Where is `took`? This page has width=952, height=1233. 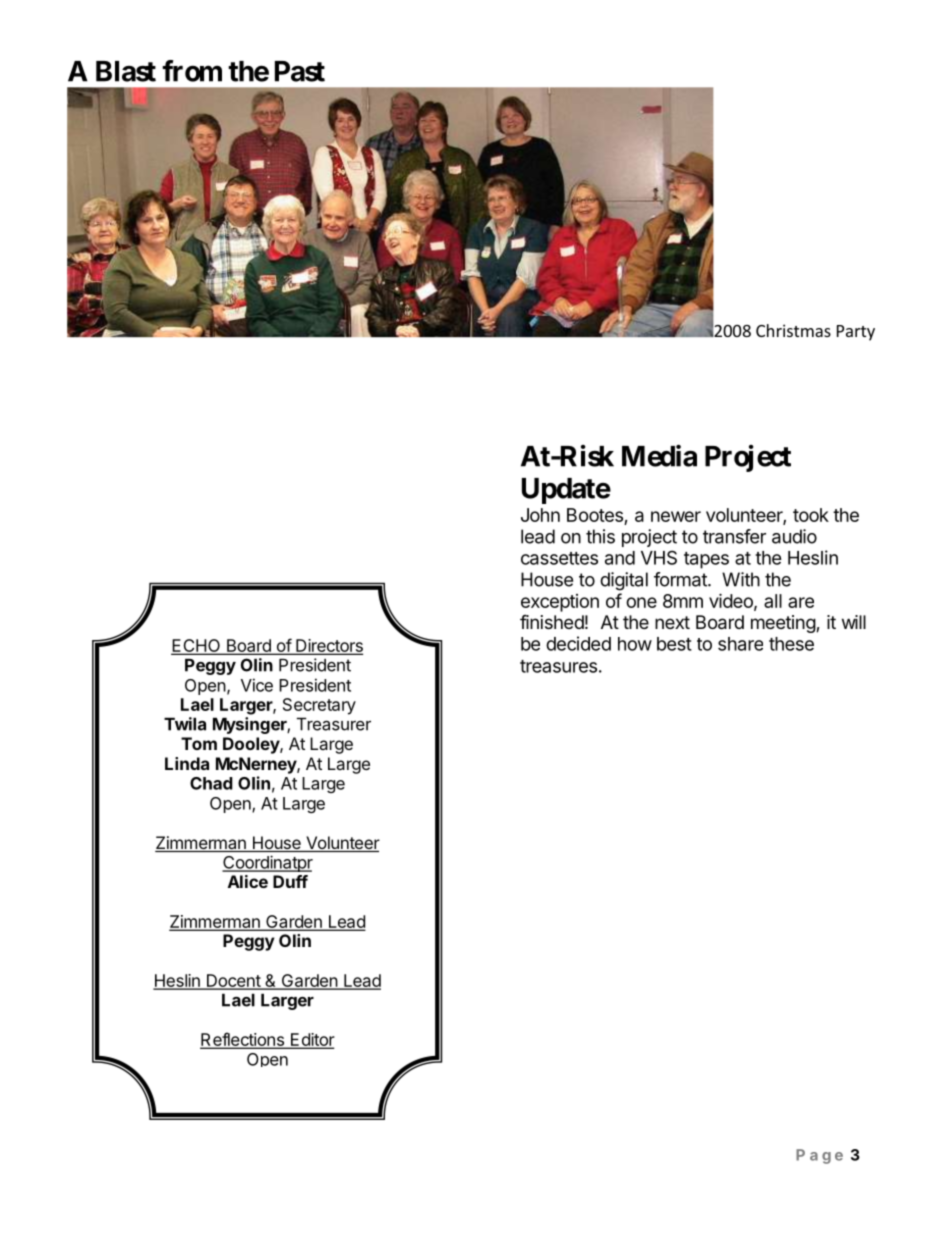
took is located at coordinates (811, 515).
